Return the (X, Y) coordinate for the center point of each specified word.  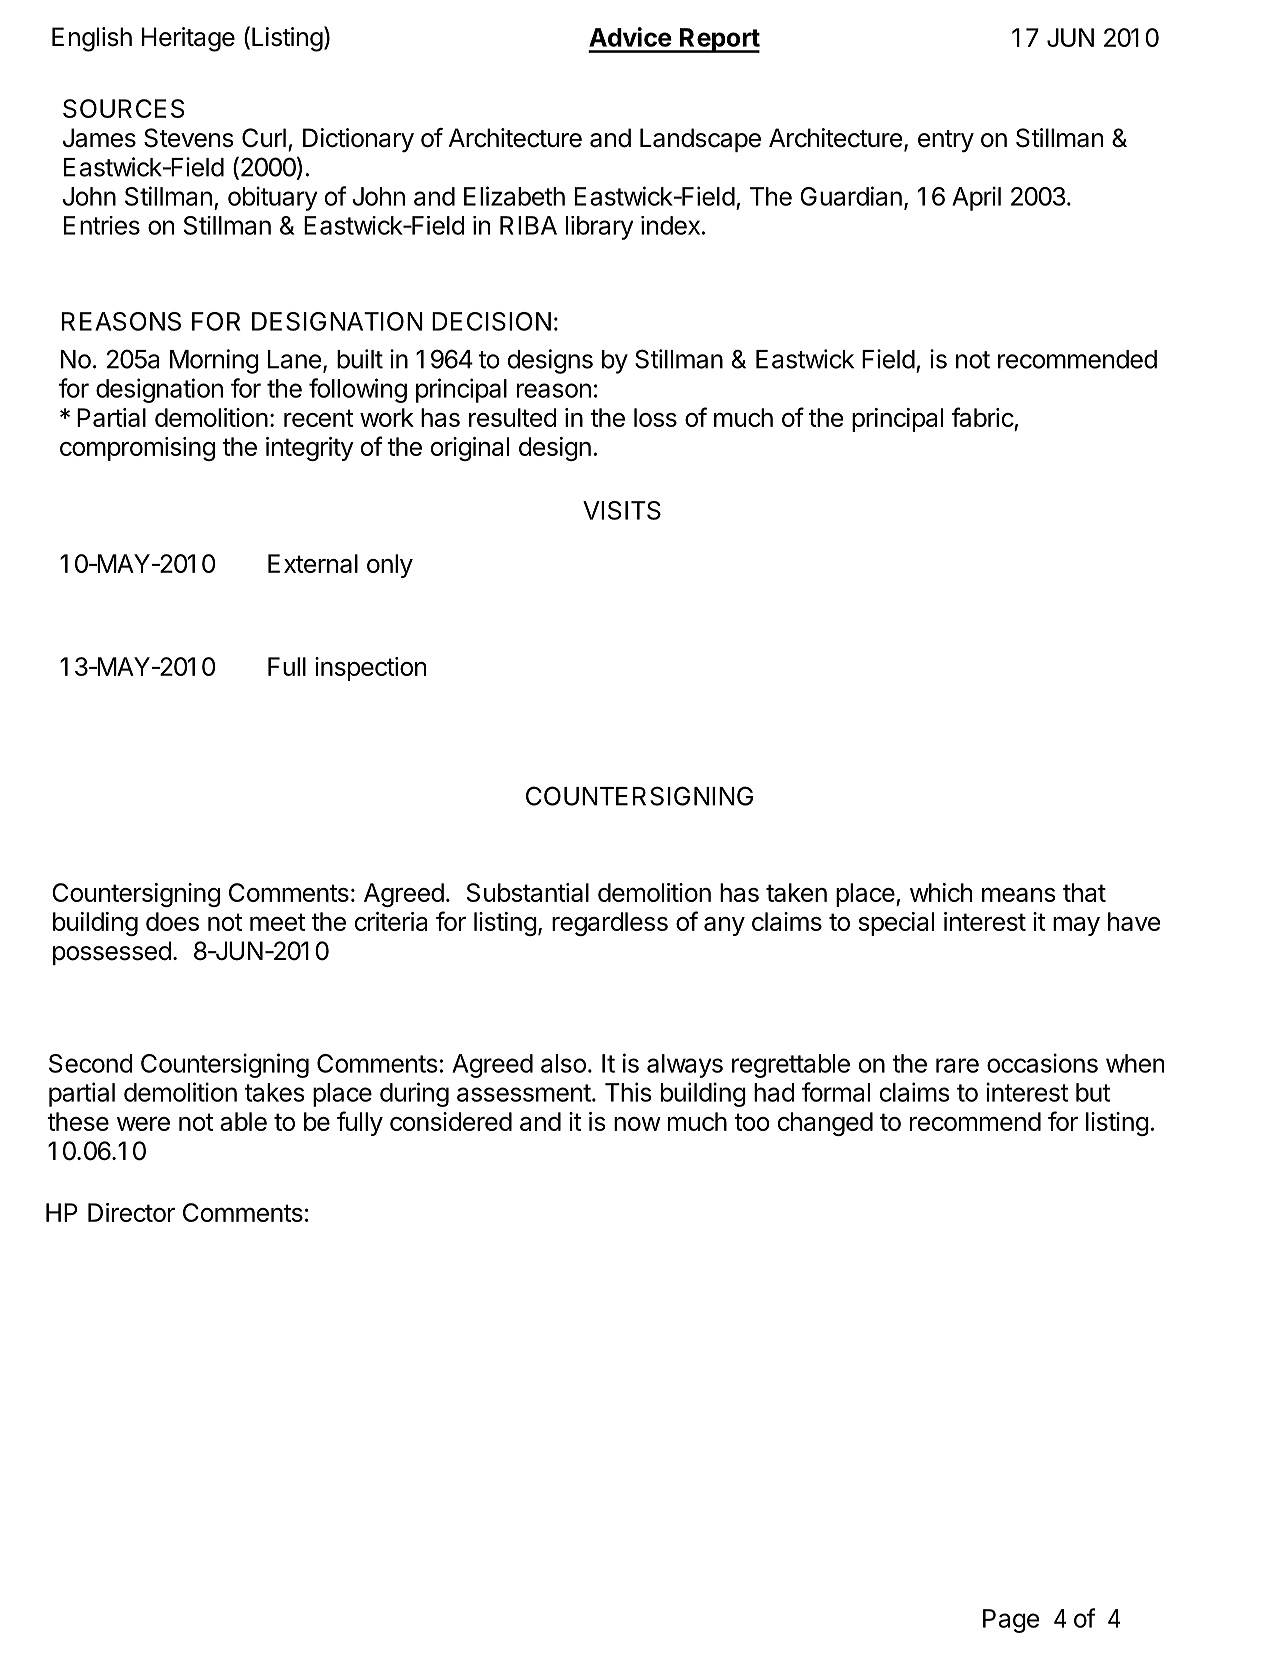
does (172, 921)
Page (1011, 1621)
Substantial (528, 892)
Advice (630, 37)
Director (131, 1212)
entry (946, 141)
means (1019, 894)
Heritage (188, 39)
